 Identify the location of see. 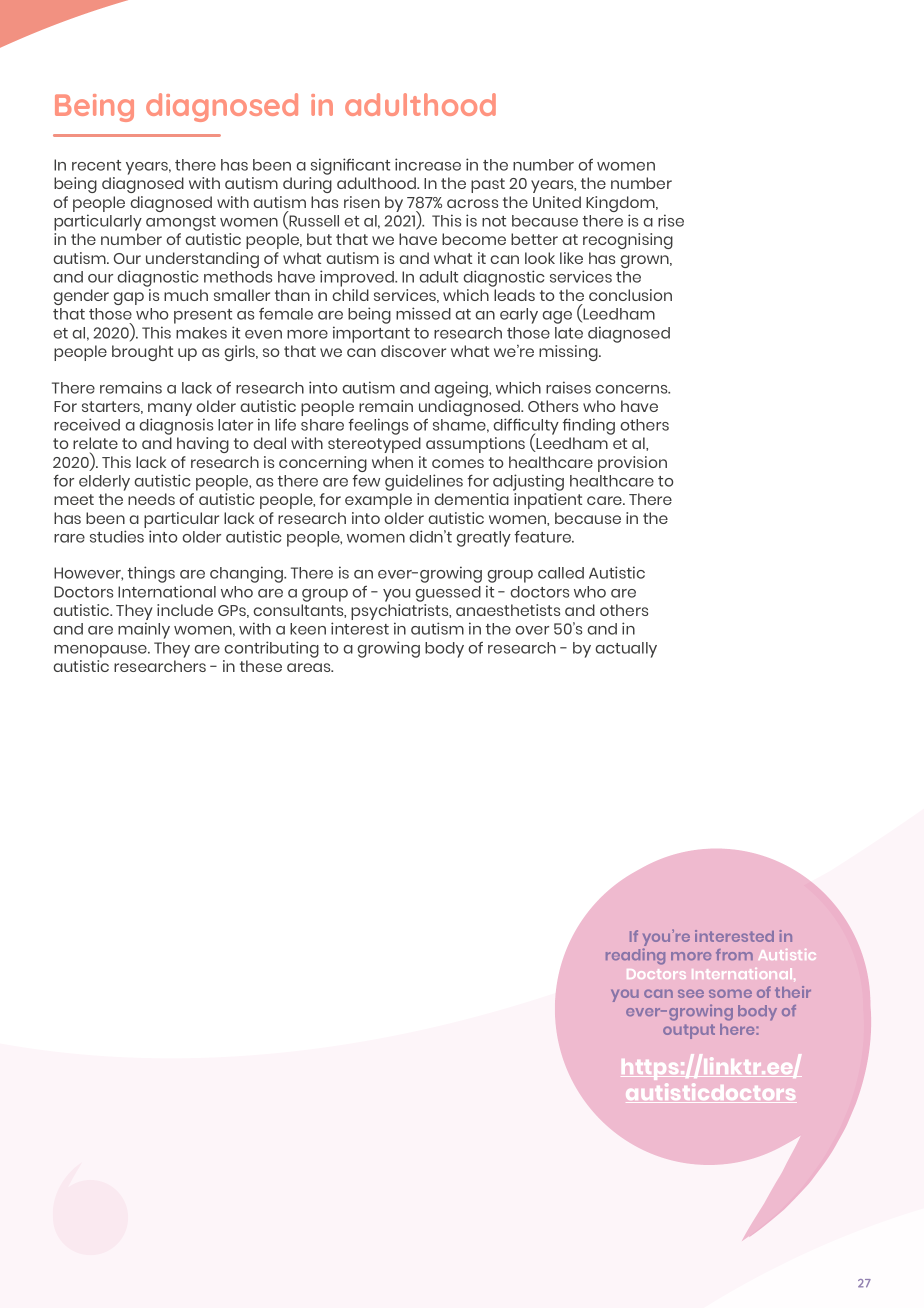
(691, 993).
